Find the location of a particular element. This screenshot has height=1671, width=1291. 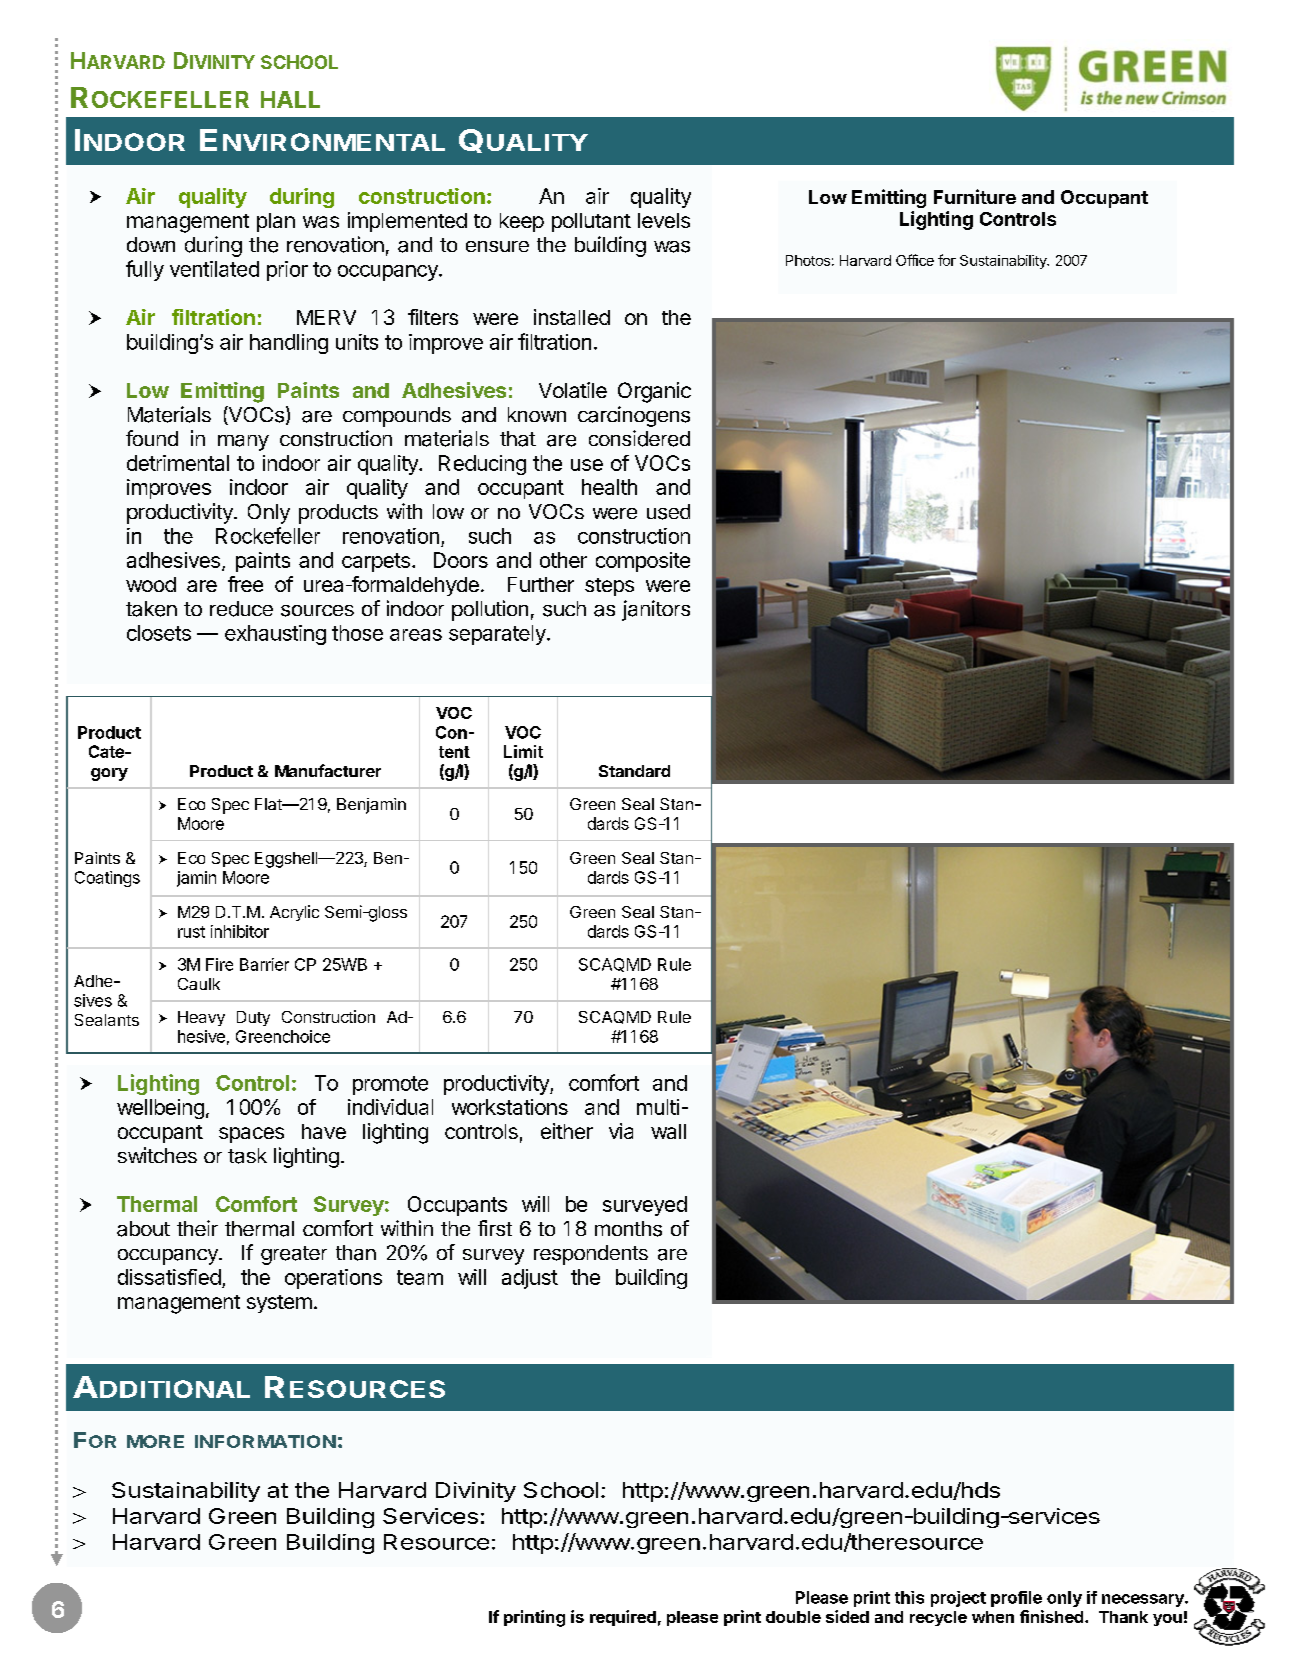

detrimental is located at coordinates (178, 463).
